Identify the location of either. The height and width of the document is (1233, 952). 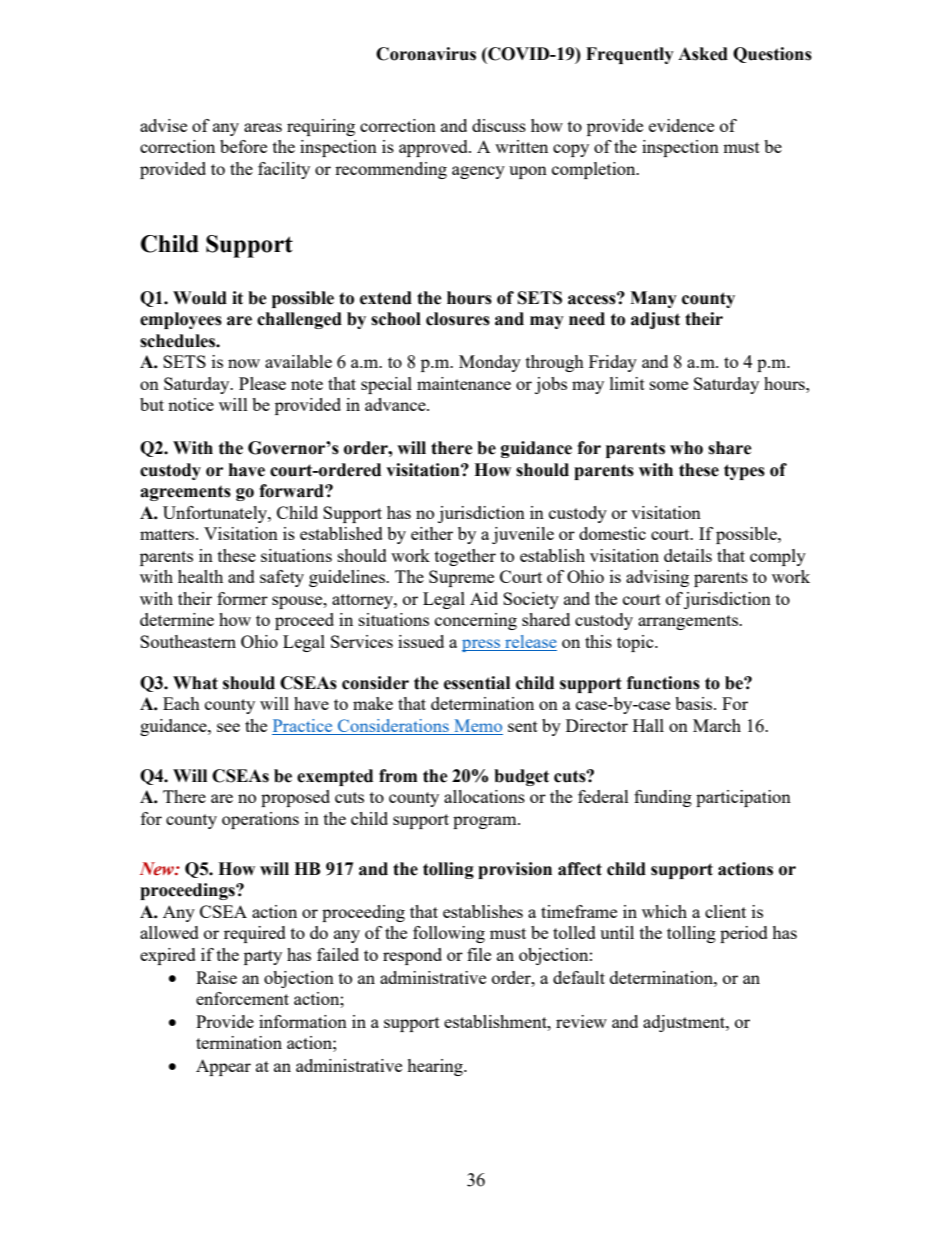
(432, 533).
